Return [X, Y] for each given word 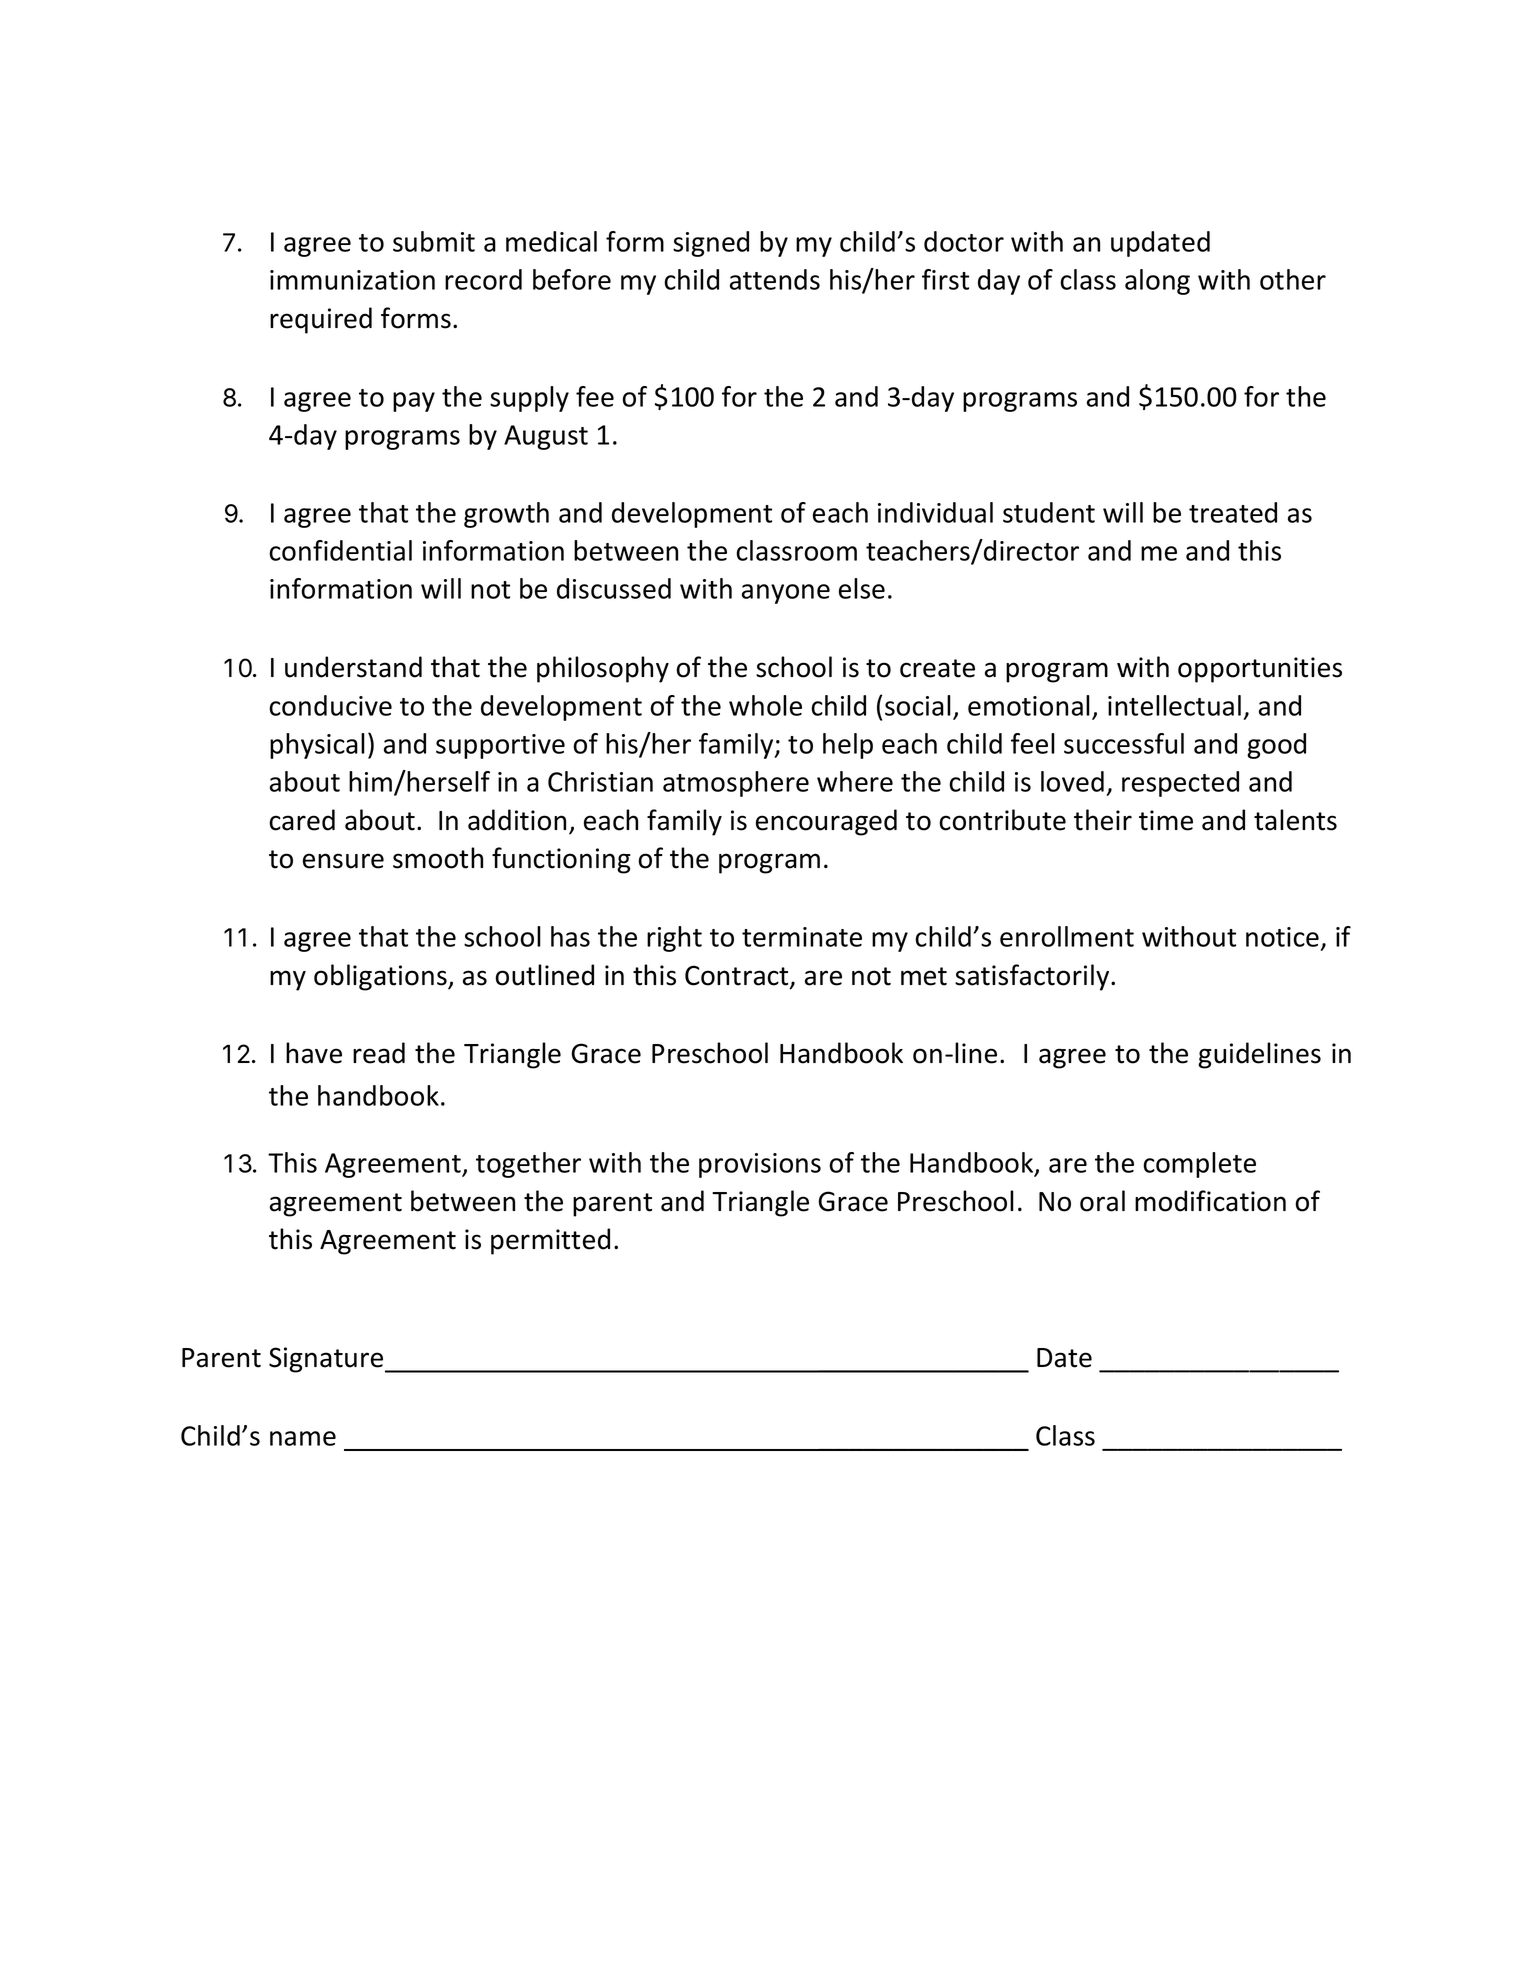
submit [434, 241]
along [1157, 282]
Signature [327, 1360]
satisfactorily [1033, 977]
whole [765, 705]
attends [775, 279]
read [379, 1053]
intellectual [1174, 705]
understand [353, 667]
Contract [738, 976]
